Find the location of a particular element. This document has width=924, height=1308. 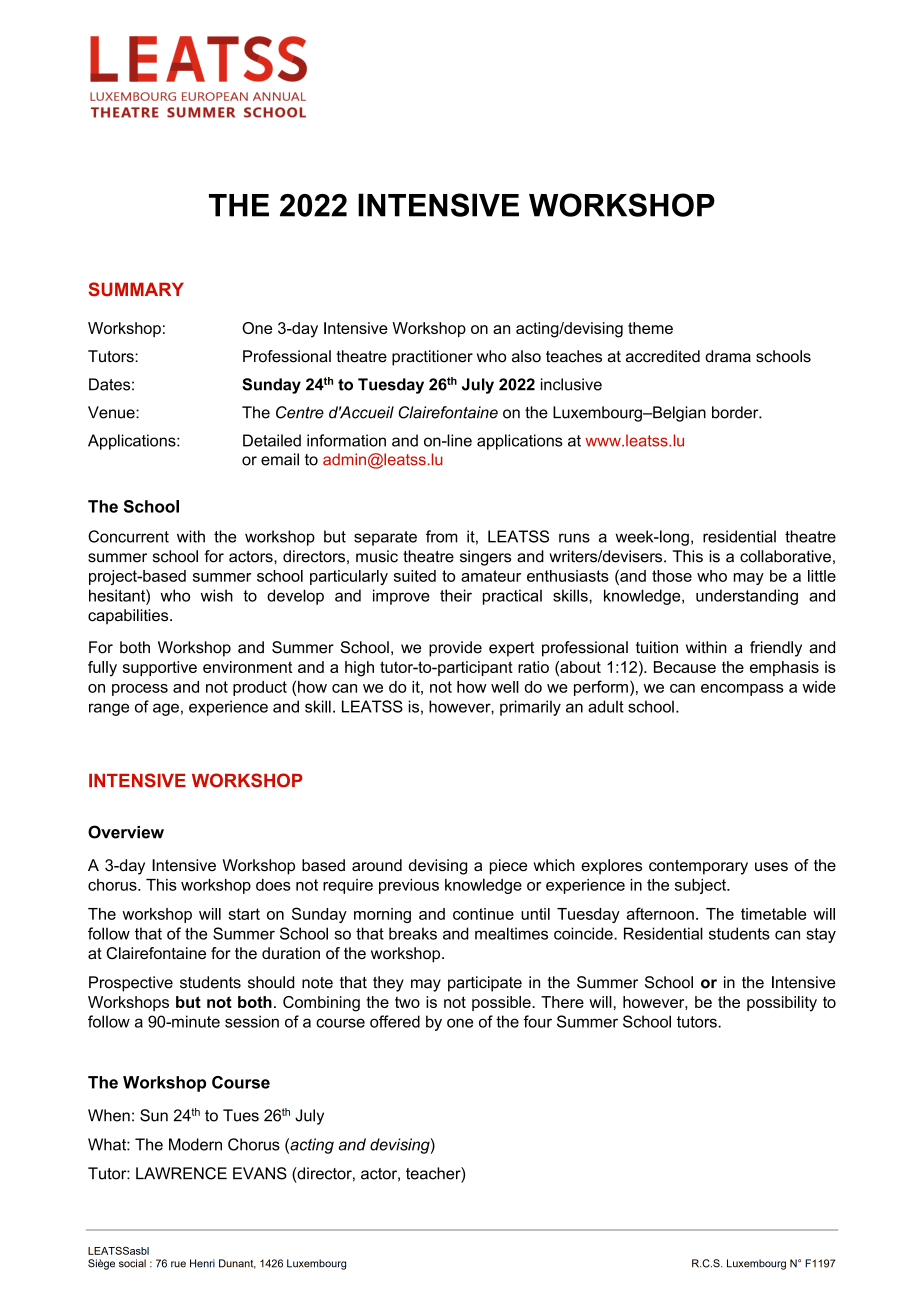

collaborative is located at coordinates (785, 556).
